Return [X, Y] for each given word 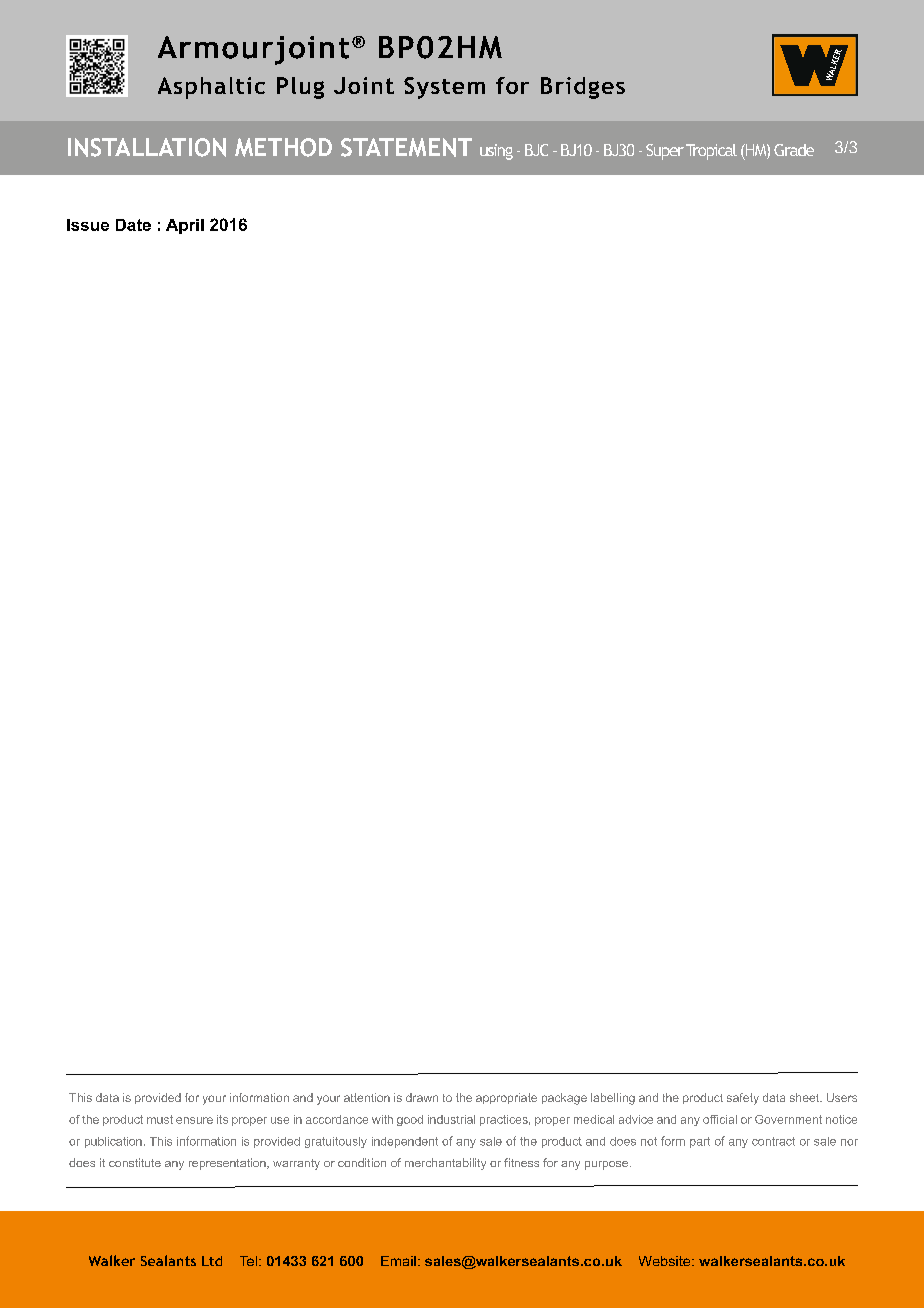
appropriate [506, 1098]
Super [665, 152]
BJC [536, 150]
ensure [194, 1120]
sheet [806, 1097]
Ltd [212, 1261]
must [160, 1119]
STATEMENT [406, 147]
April [185, 226]
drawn [422, 1097]
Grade [794, 150]
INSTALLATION [147, 147]
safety [743, 1099]
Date [133, 225]
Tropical [711, 152]
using [496, 152]
